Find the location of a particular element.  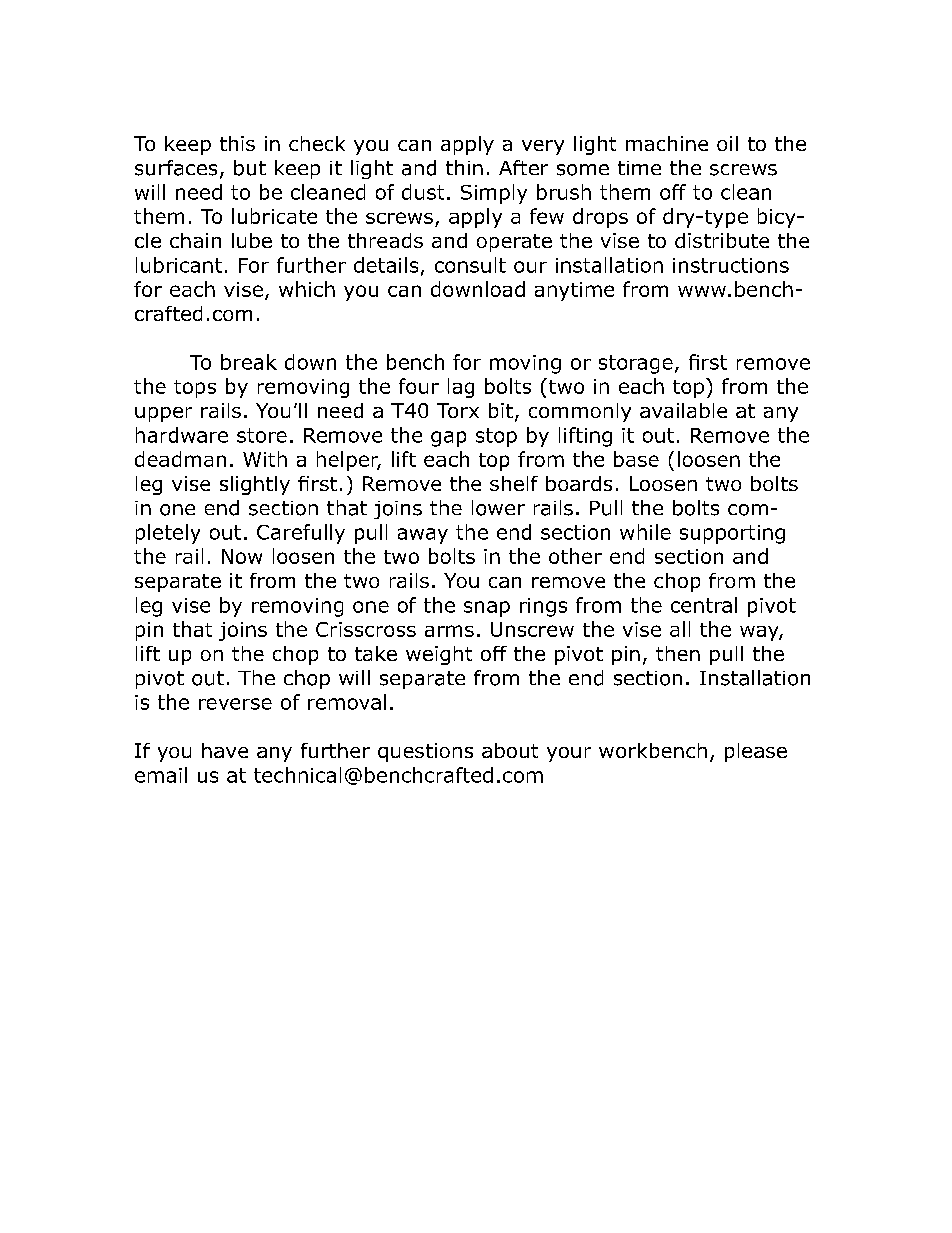

this is located at coordinates (237, 143).
